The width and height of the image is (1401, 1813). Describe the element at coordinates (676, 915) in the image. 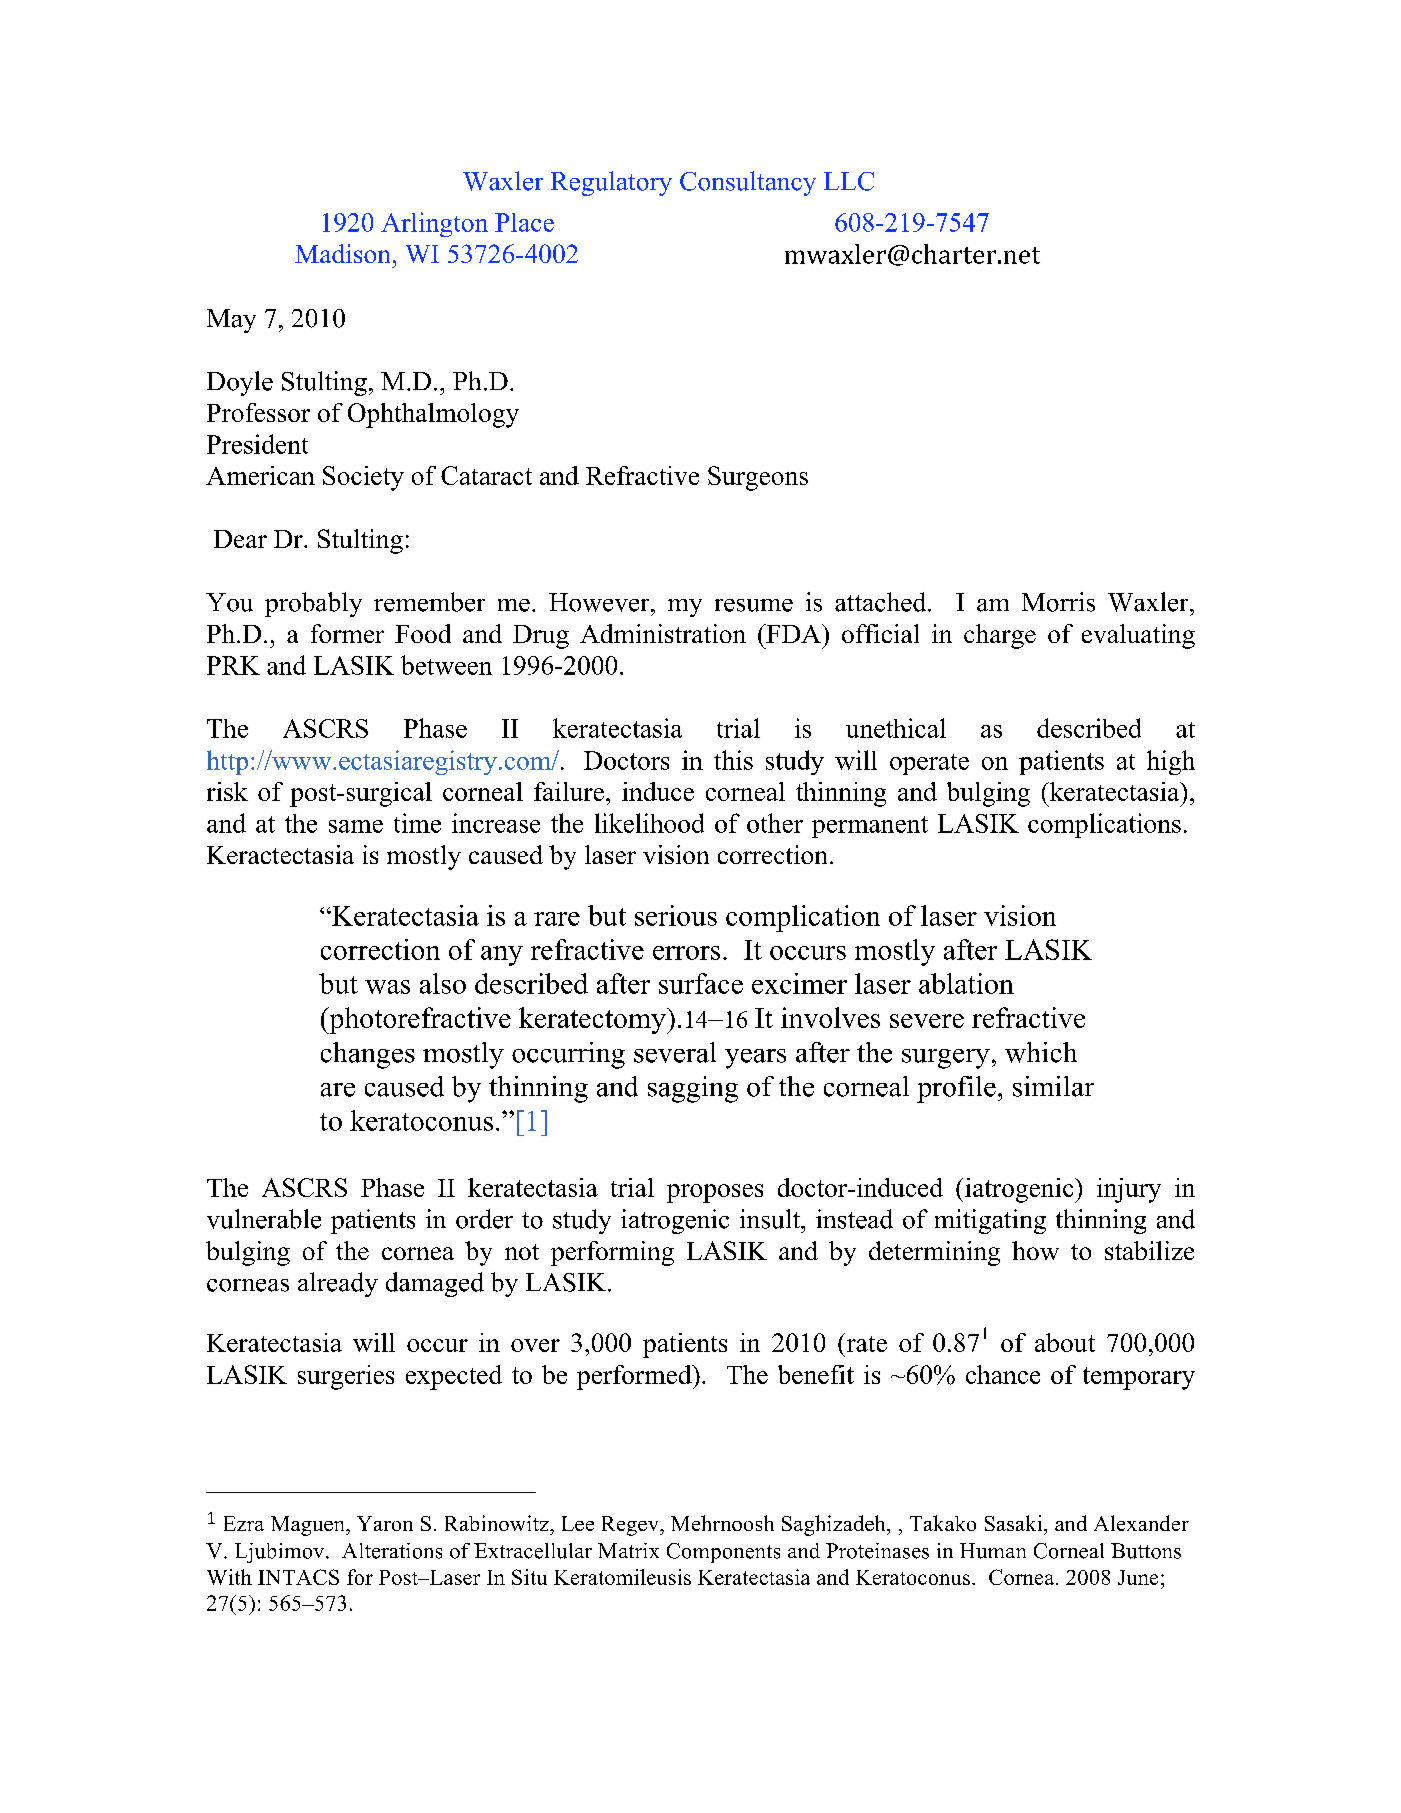

I see `serious` at that location.
